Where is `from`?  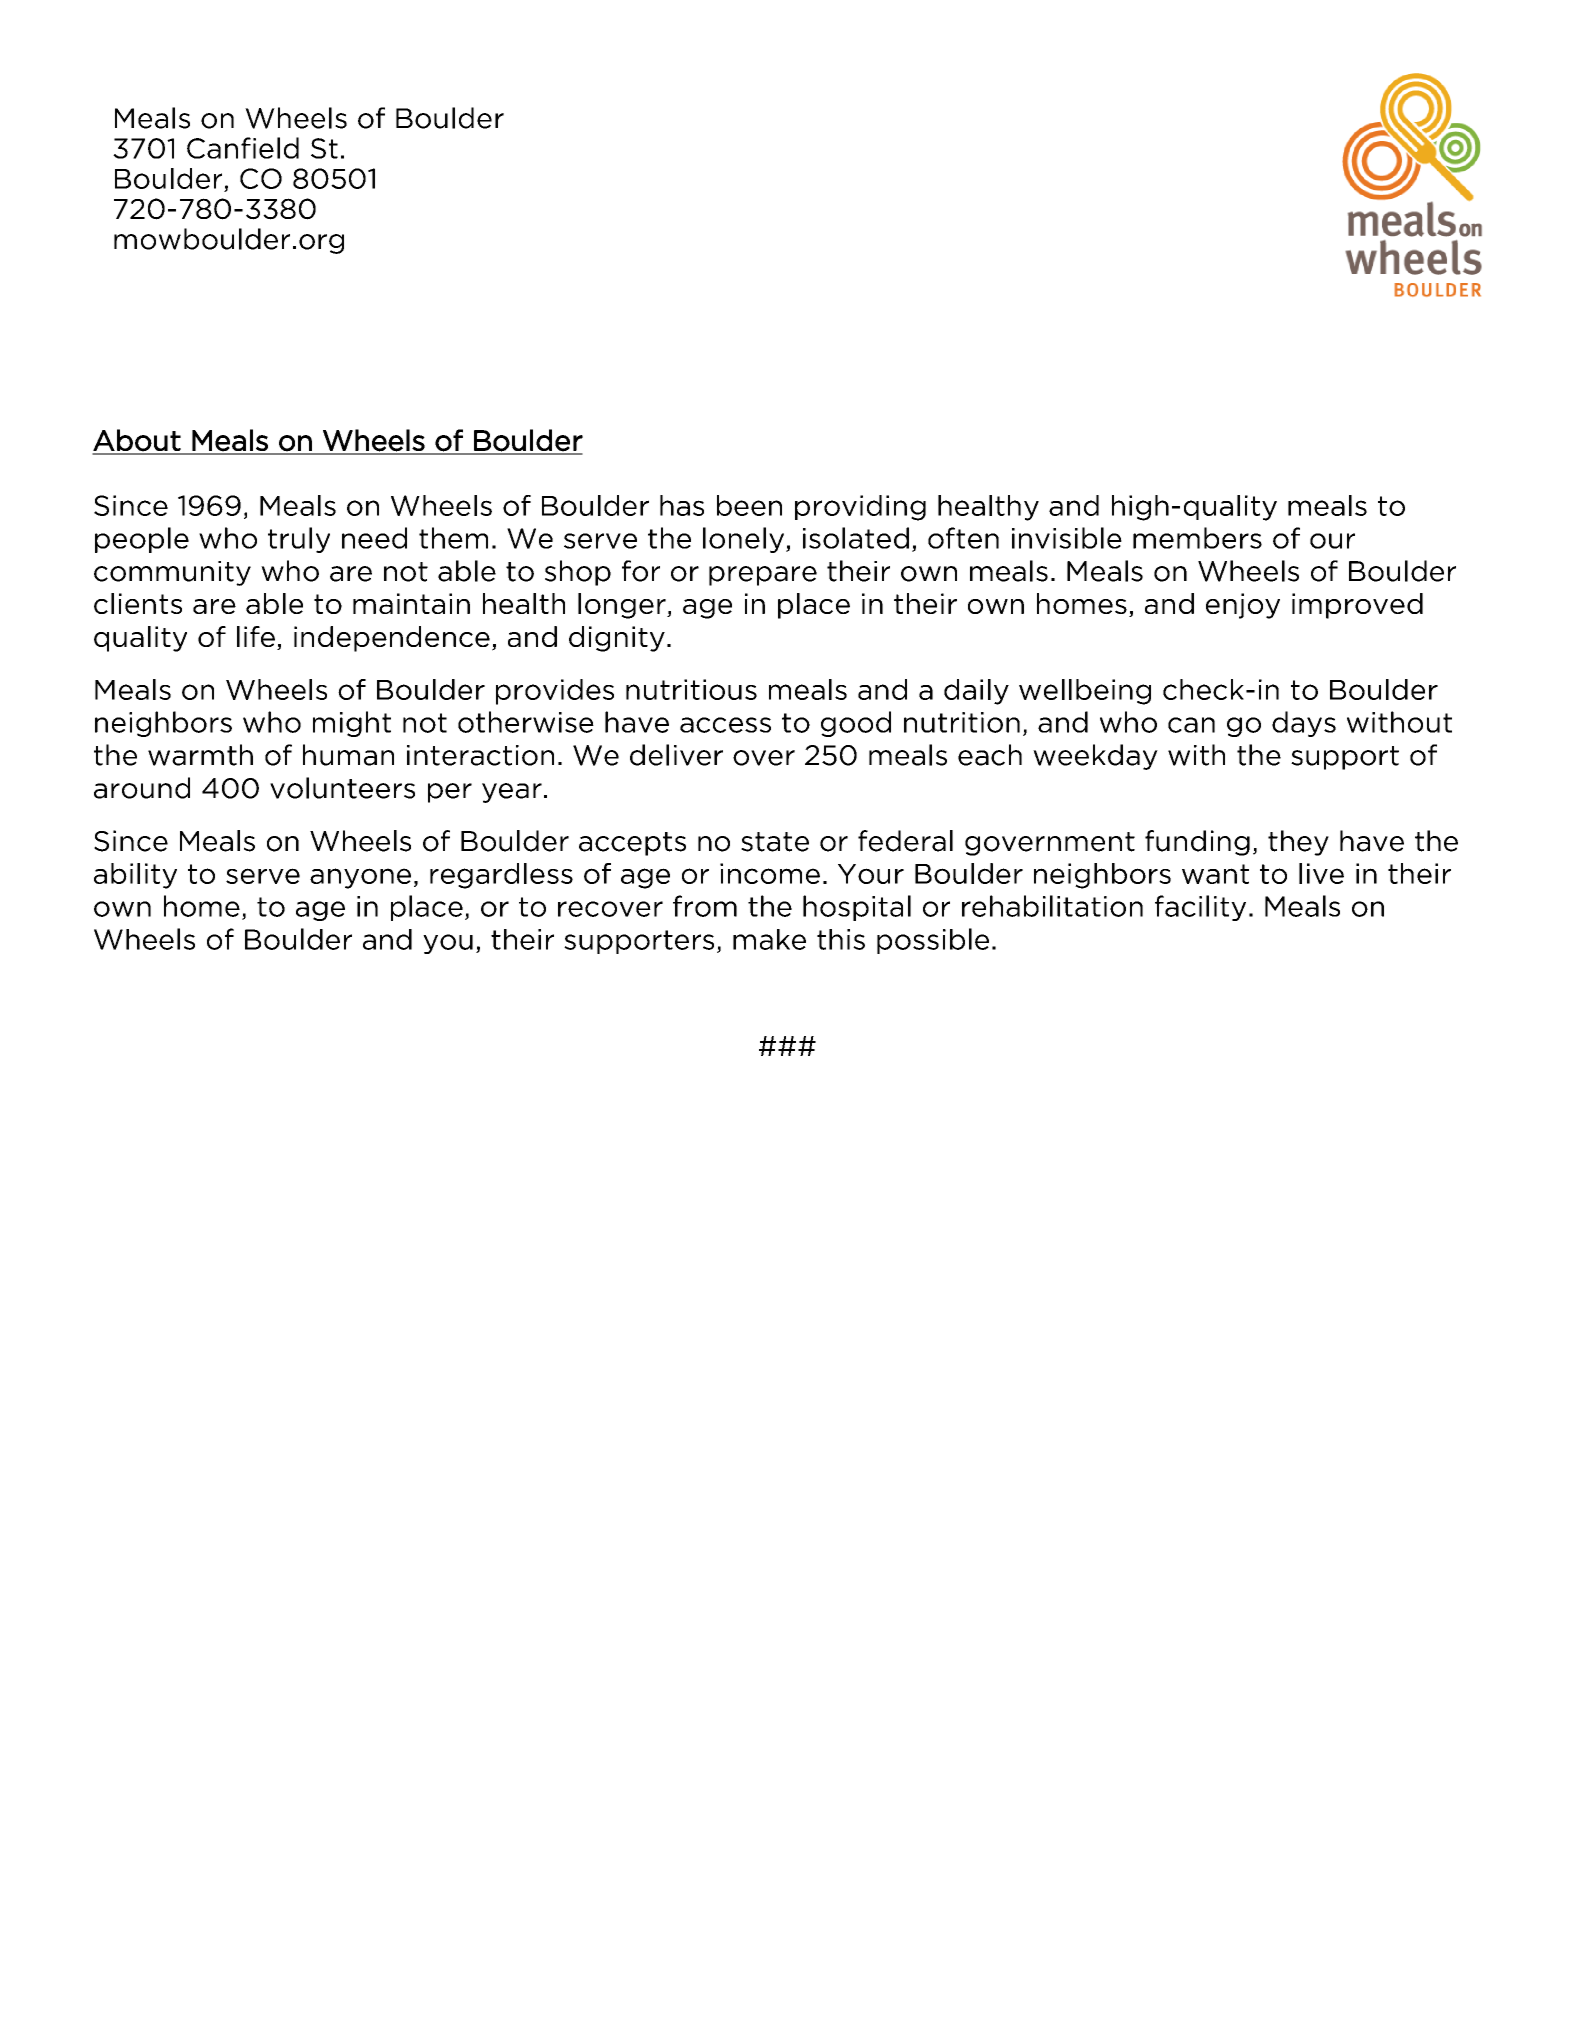
from is located at coordinates (705, 906).
